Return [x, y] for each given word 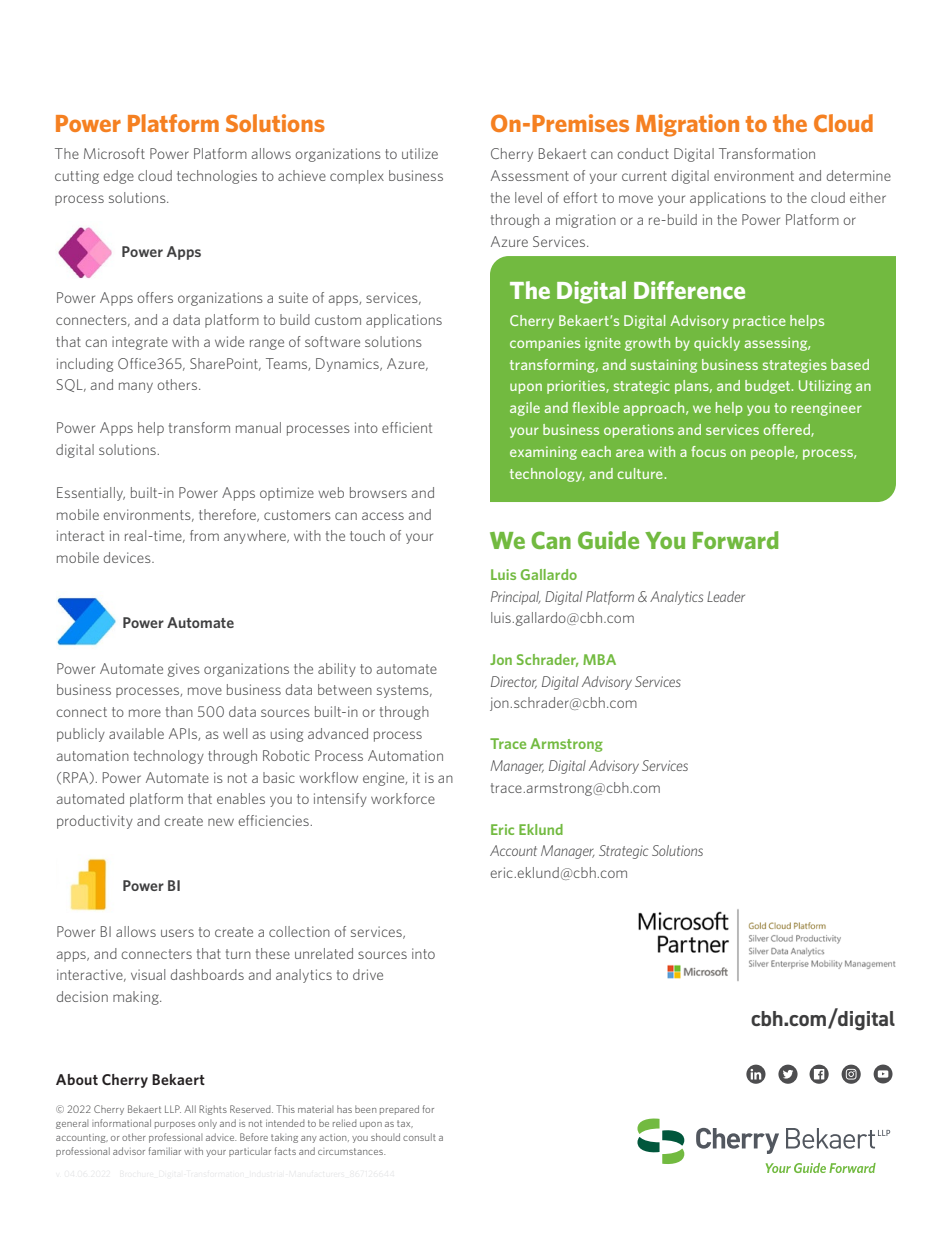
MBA [599, 659]
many [136, 387]
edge [118, 177]
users [177, 933]
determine [859, 175]
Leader [726, 596]
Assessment [530, 175]
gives [184, 670]
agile [525, 409]
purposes [175, 1125]
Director [514, 682]
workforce [403, 798]
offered [788, 430]
